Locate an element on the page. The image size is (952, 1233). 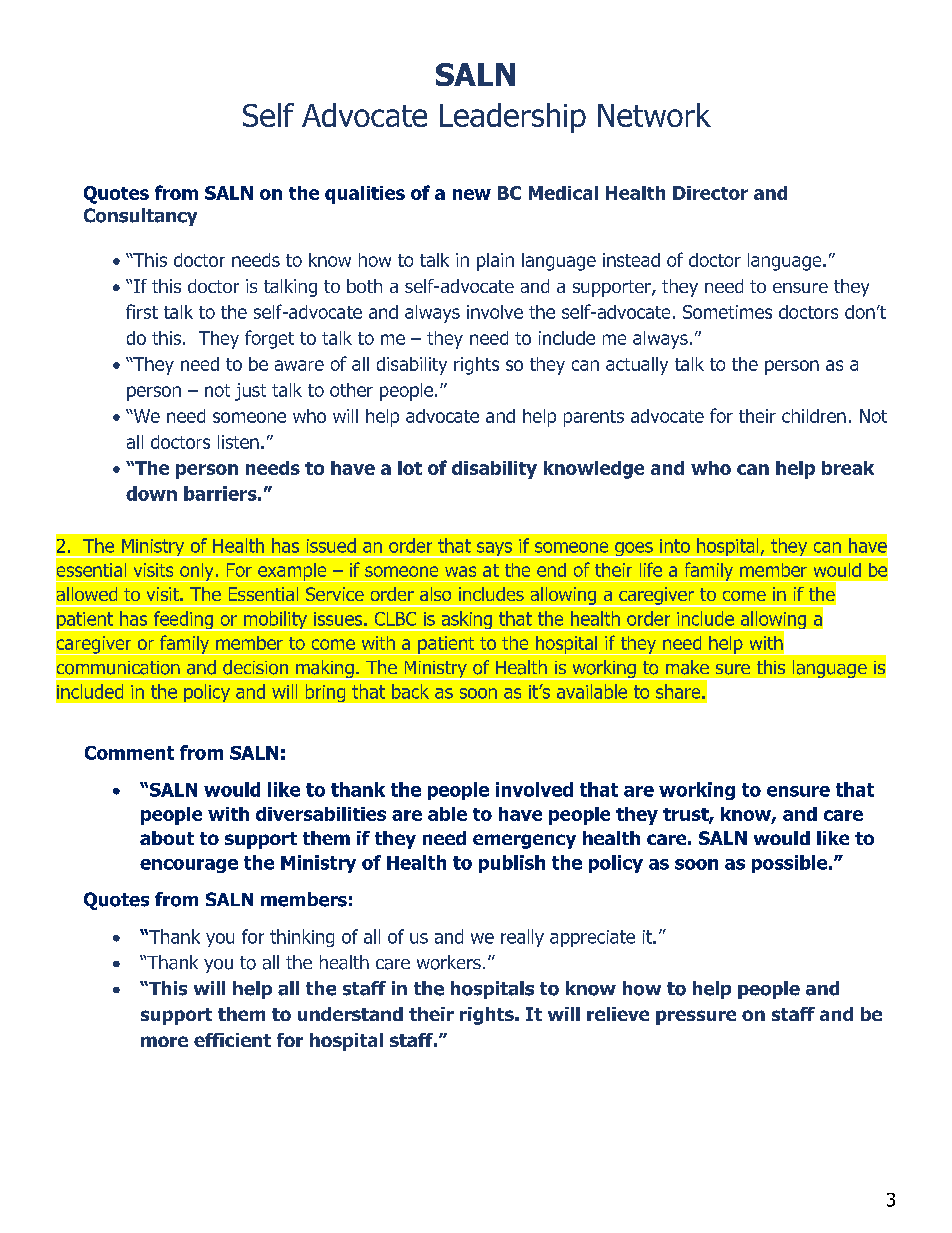
Consultancy is located at coordinates (140, 217).
